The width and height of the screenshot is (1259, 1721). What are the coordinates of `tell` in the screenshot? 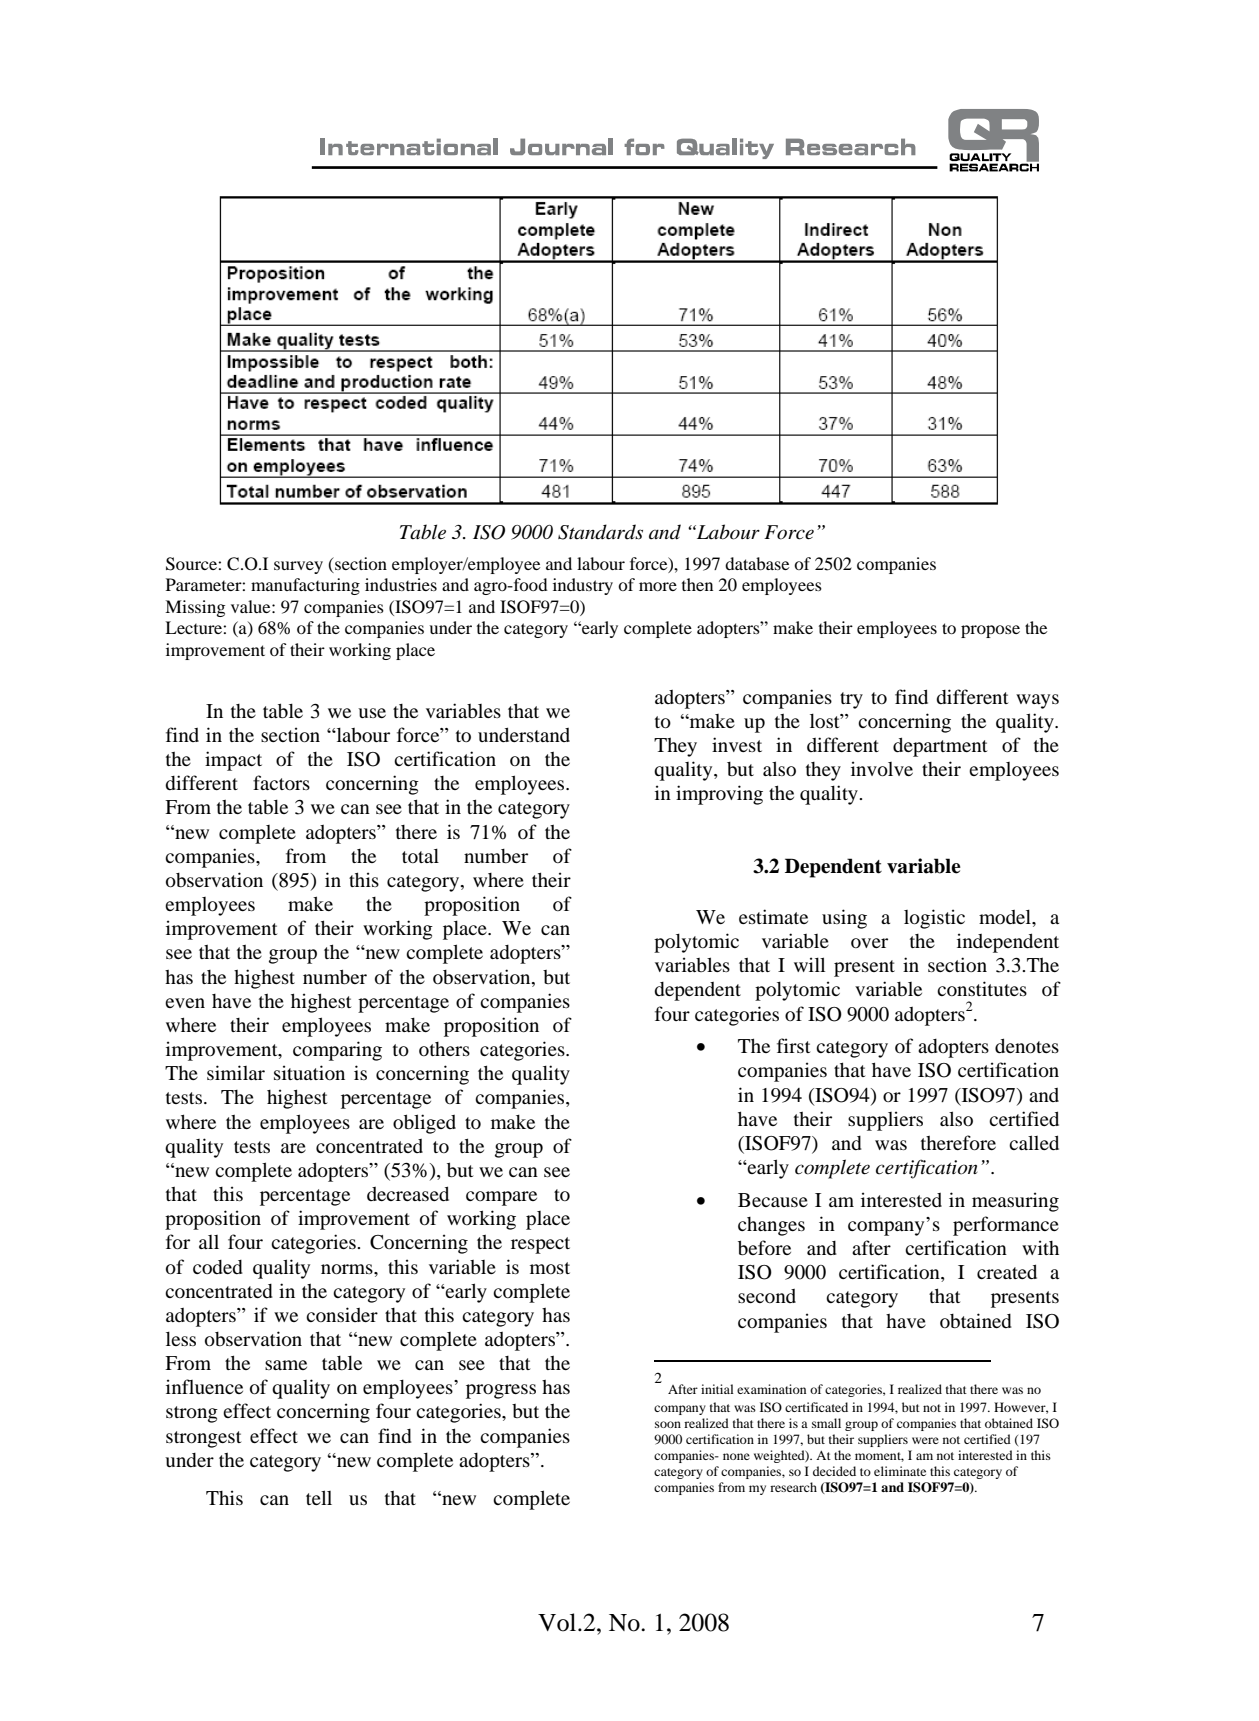 It's located at (319, 1497).
